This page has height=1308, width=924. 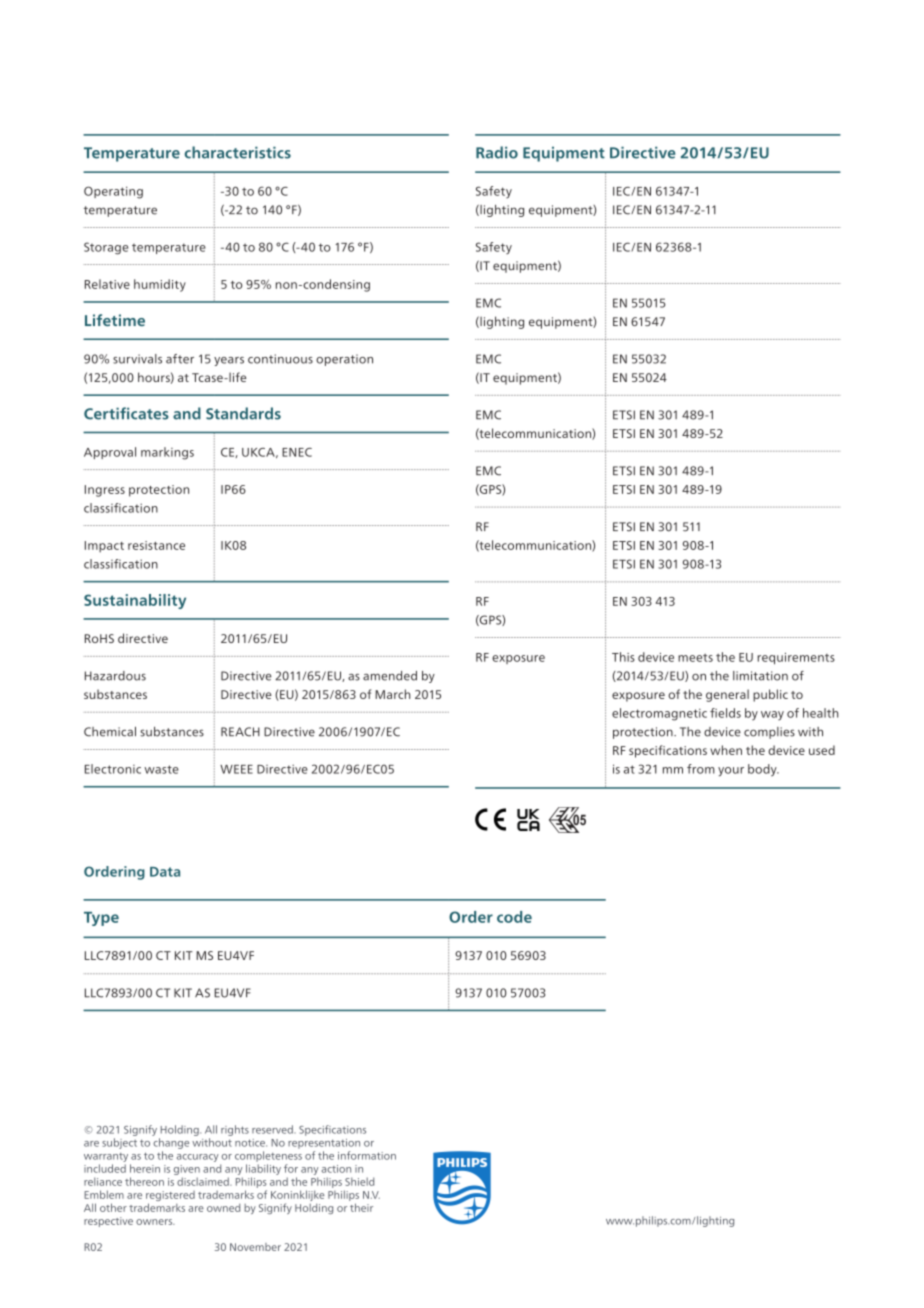 I want to click on meets, so click(x=695, y=658).
